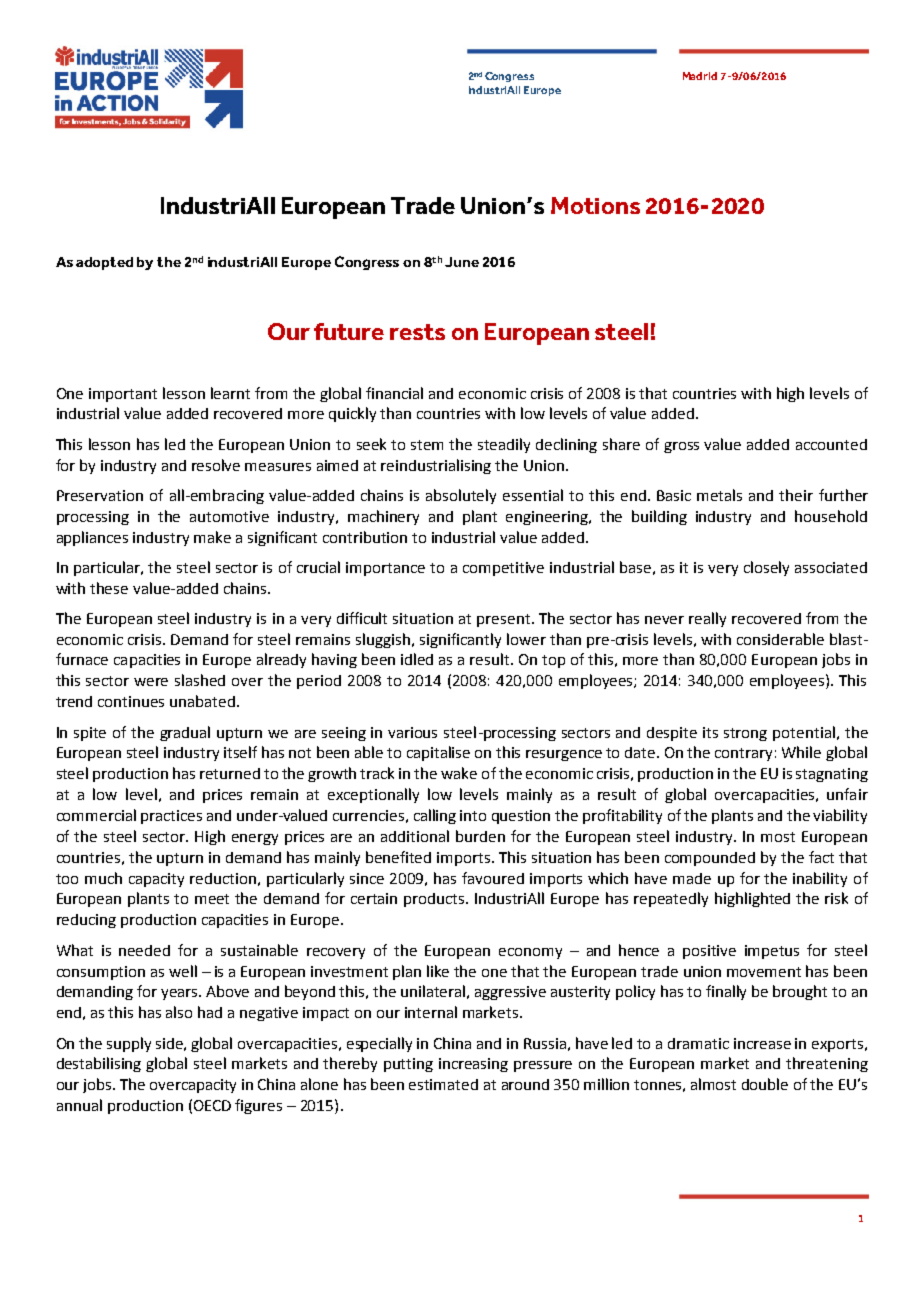 The image size is (924, 1309). I want to click on gradual, so click(185, 733).
